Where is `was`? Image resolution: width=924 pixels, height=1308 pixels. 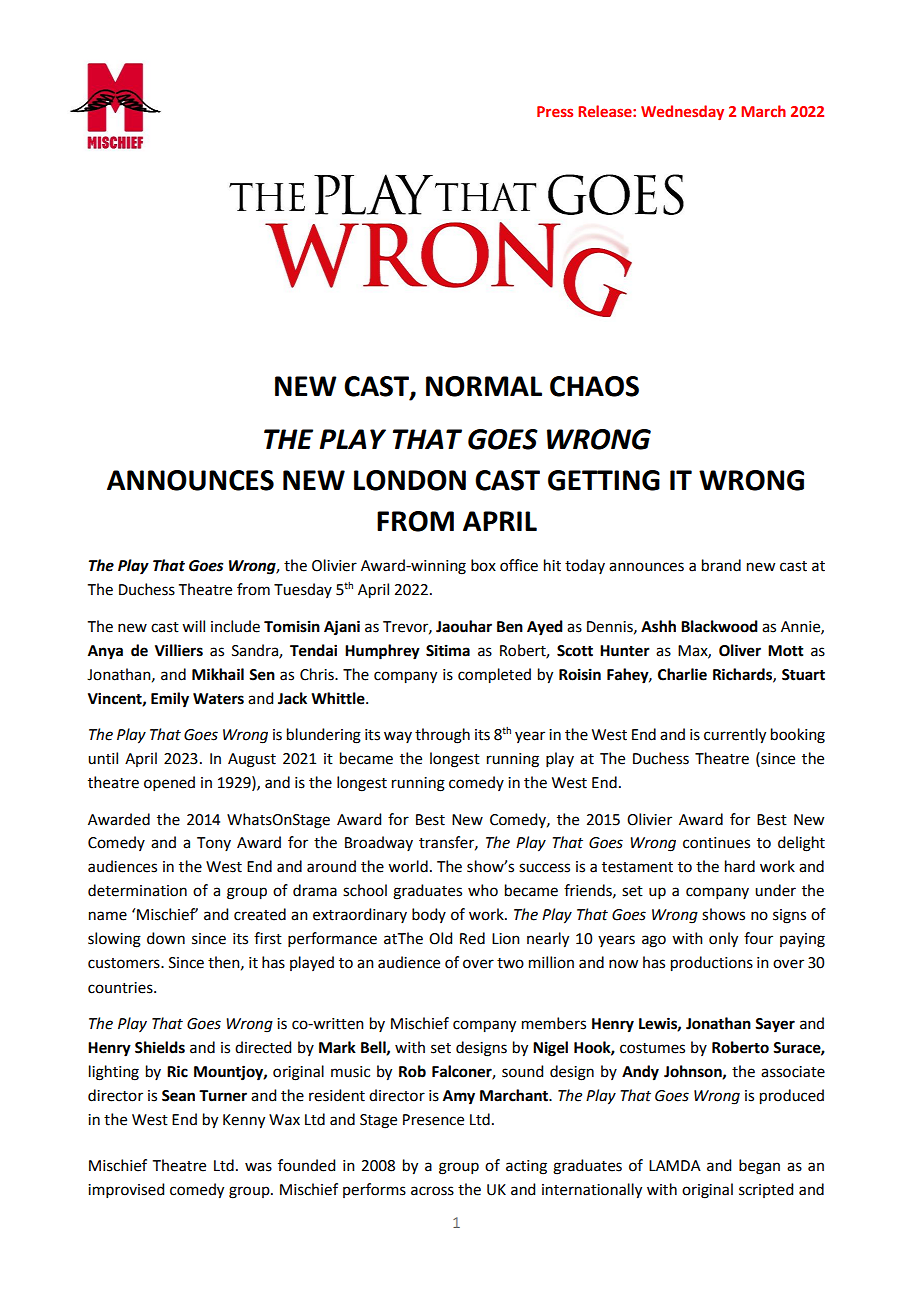 was is located at coordinates (258, 1167).
